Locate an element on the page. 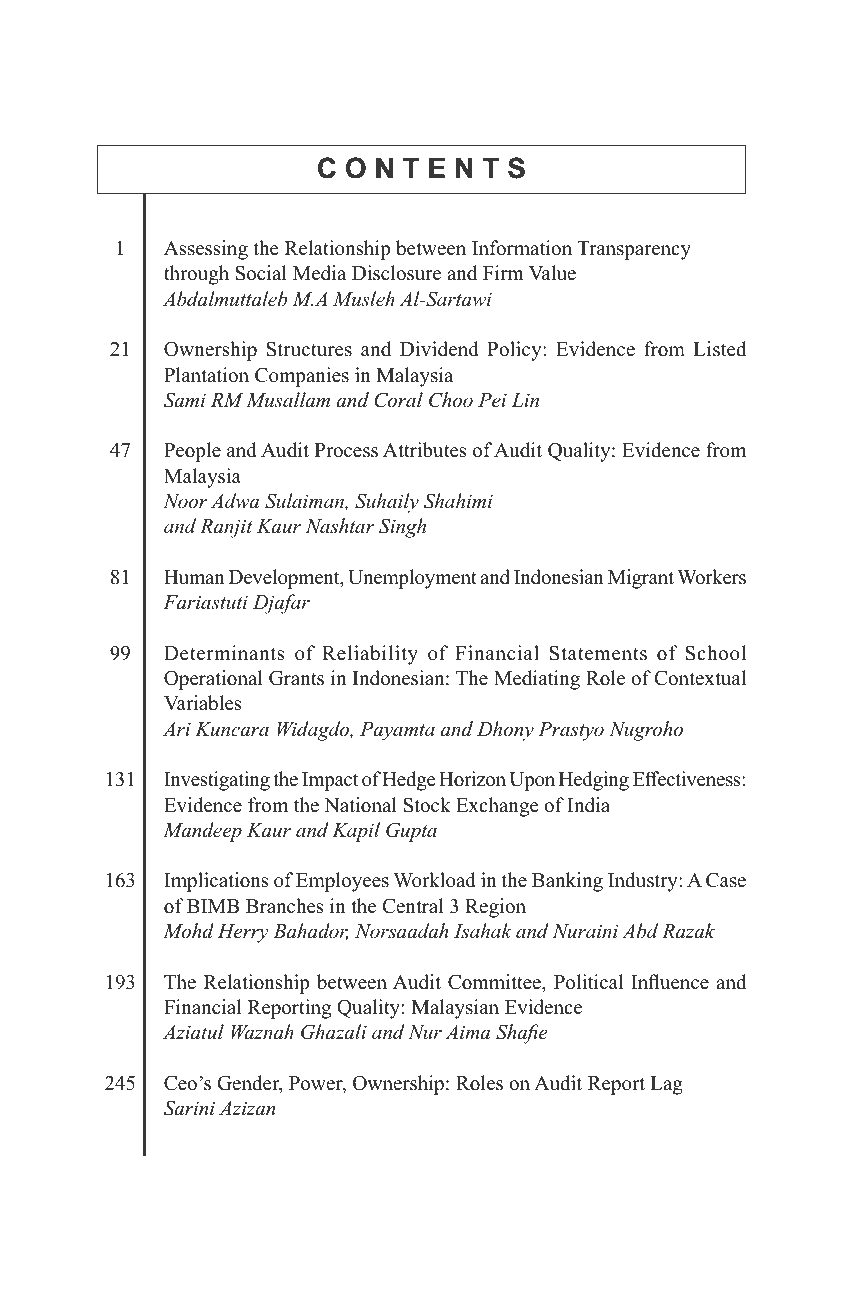 This image has width=867, height=1301. Firm is located at coordinates (503, 272).
